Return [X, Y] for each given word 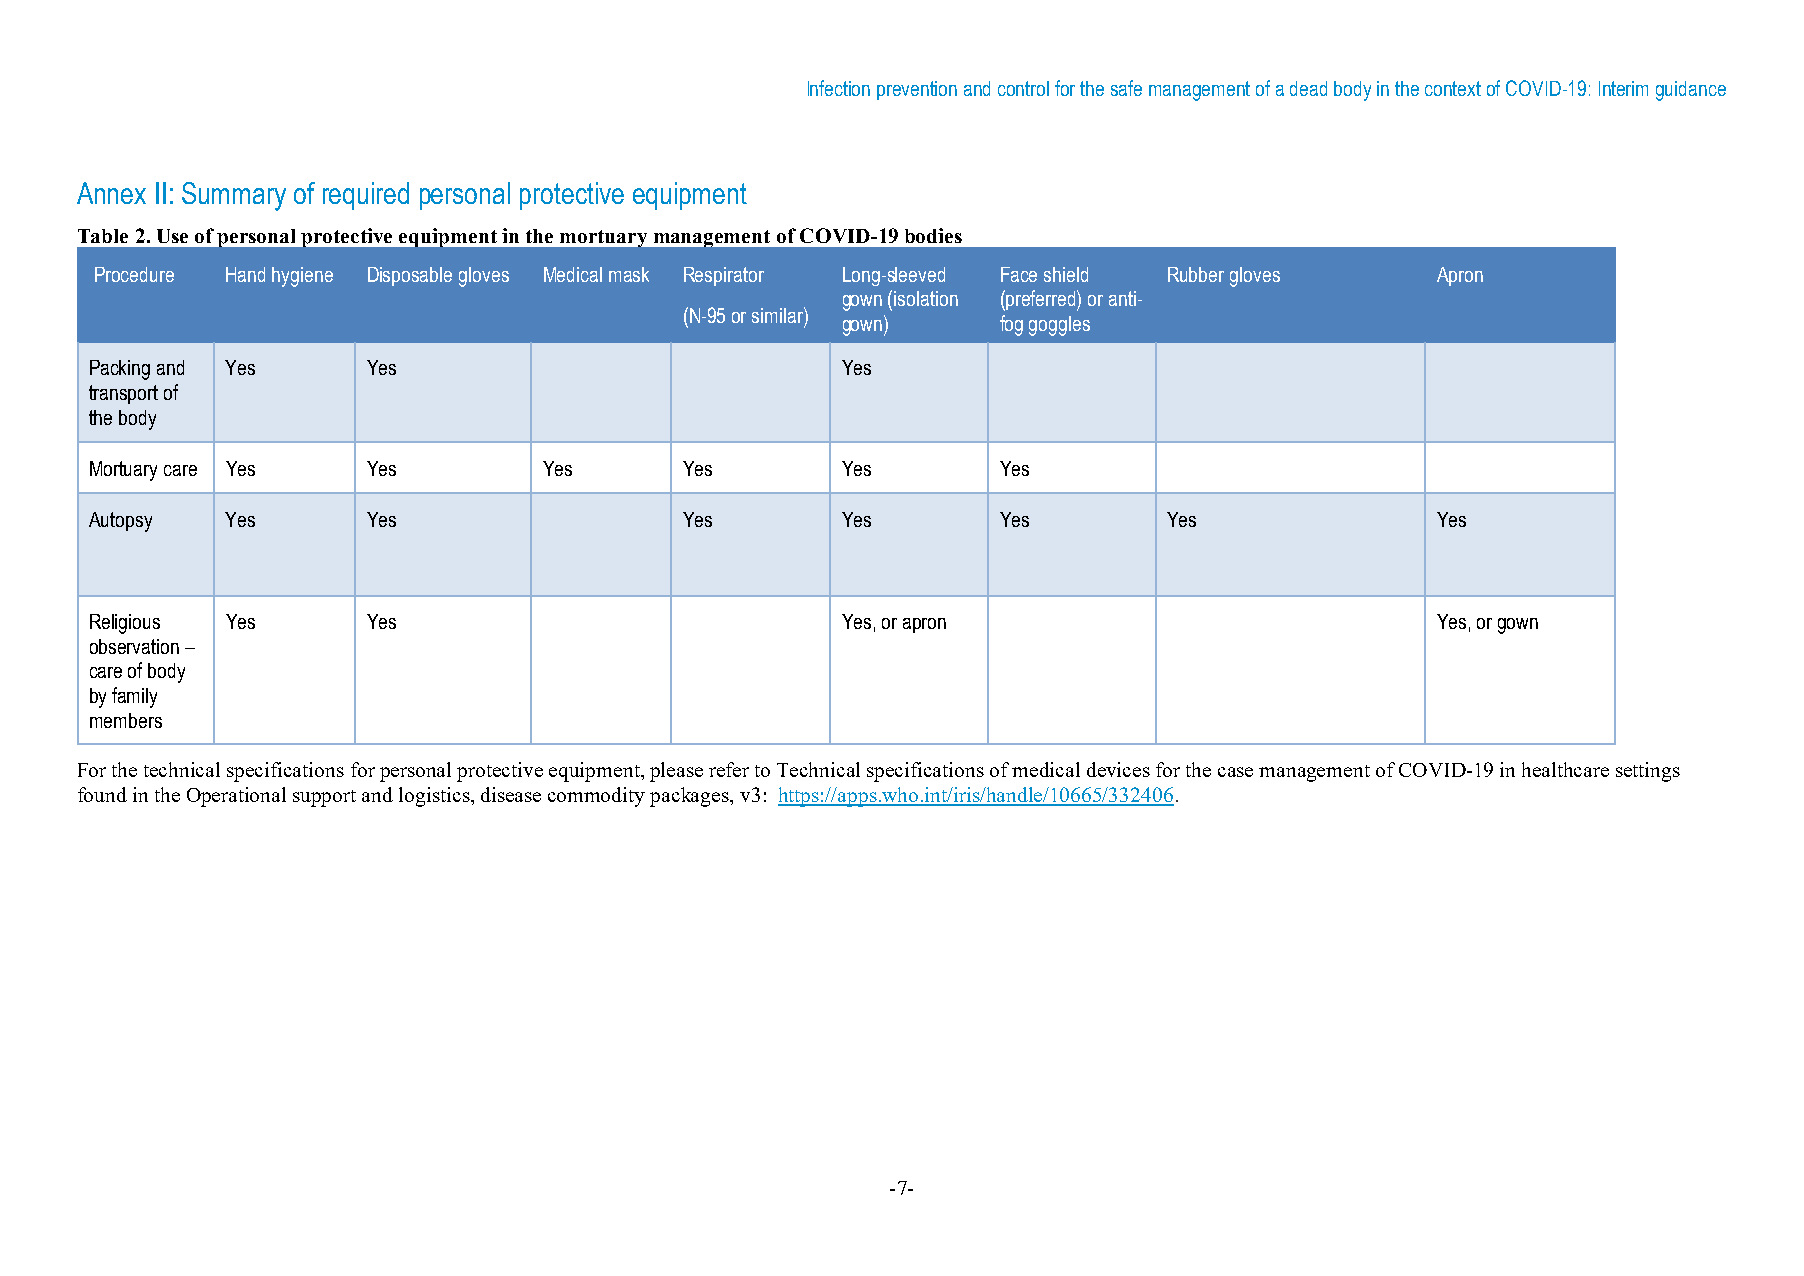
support [324, 798]
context [1453, 88]
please [676, 772]
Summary [234, 196]
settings [1648, 772]
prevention [917, 90]
